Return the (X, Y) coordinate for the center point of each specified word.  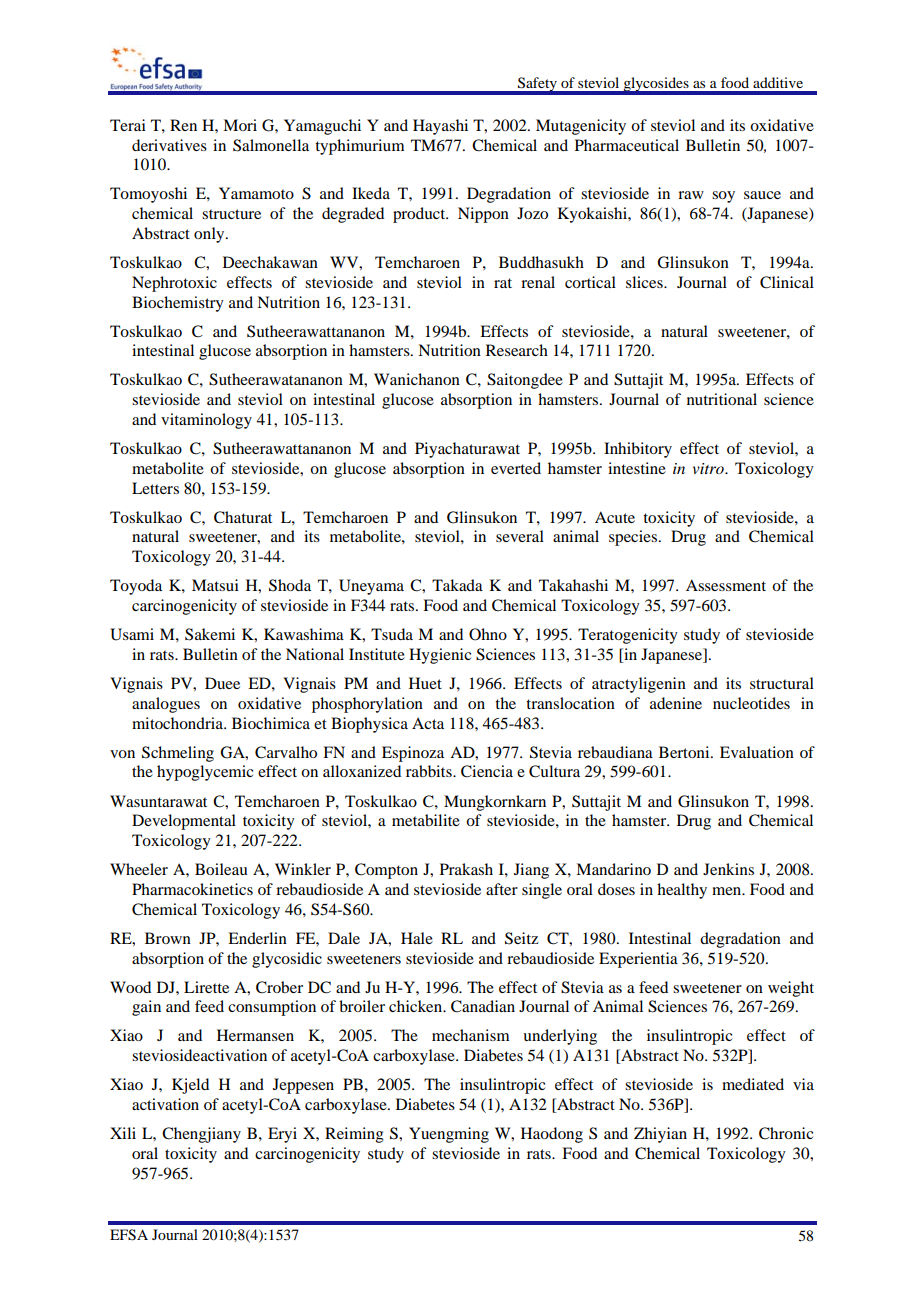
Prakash (466, 869)
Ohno (488, 634)
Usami (132, 634)
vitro (709, 468)
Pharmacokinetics (192, 889)
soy (723, 197)
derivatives (169, 145)
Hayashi (440, 127)
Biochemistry (178, 304)
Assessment (726, 585)
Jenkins (728, 869)
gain (146, 1008)
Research (517, 350)
